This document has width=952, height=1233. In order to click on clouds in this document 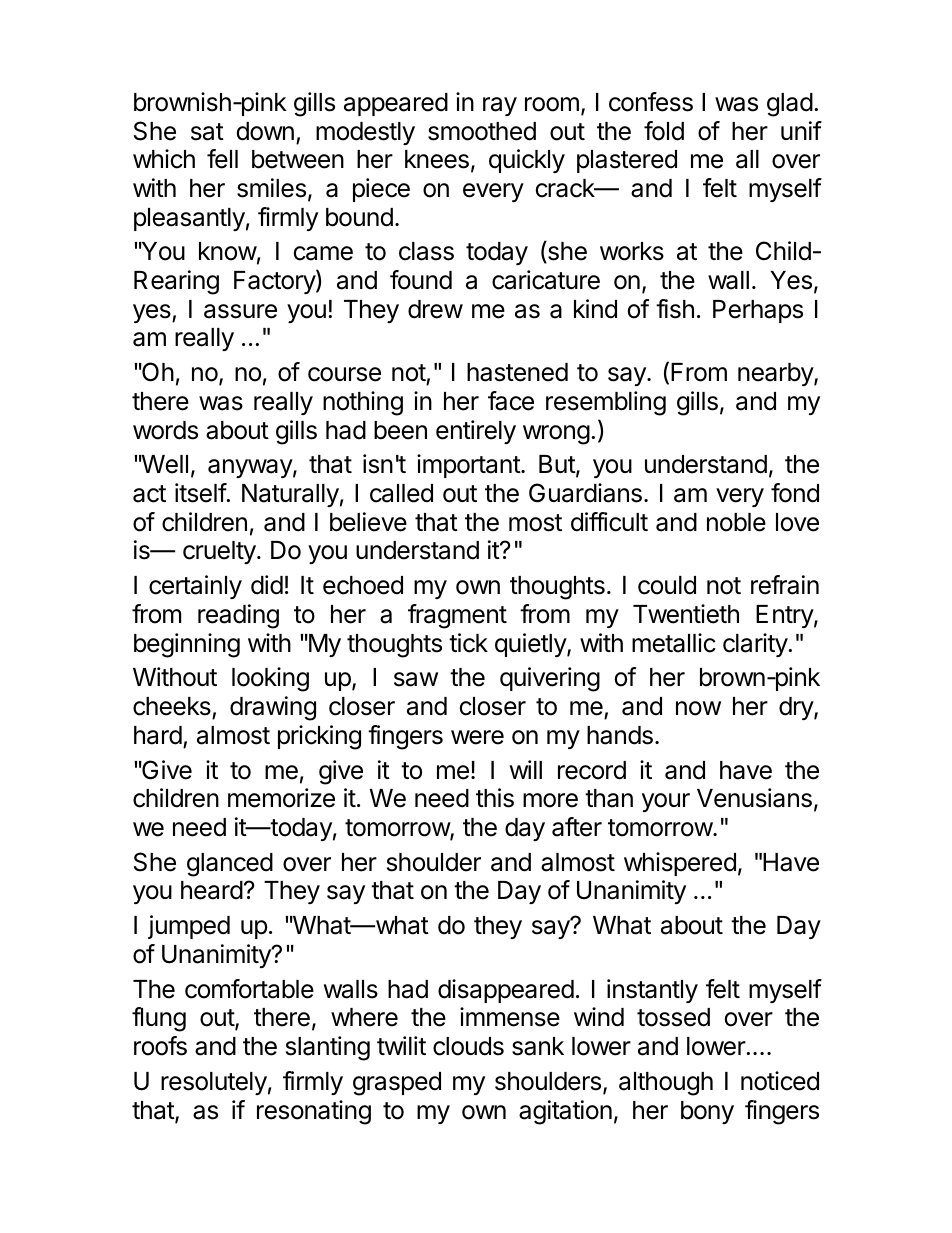, I will do `click(468, 1046)`.
